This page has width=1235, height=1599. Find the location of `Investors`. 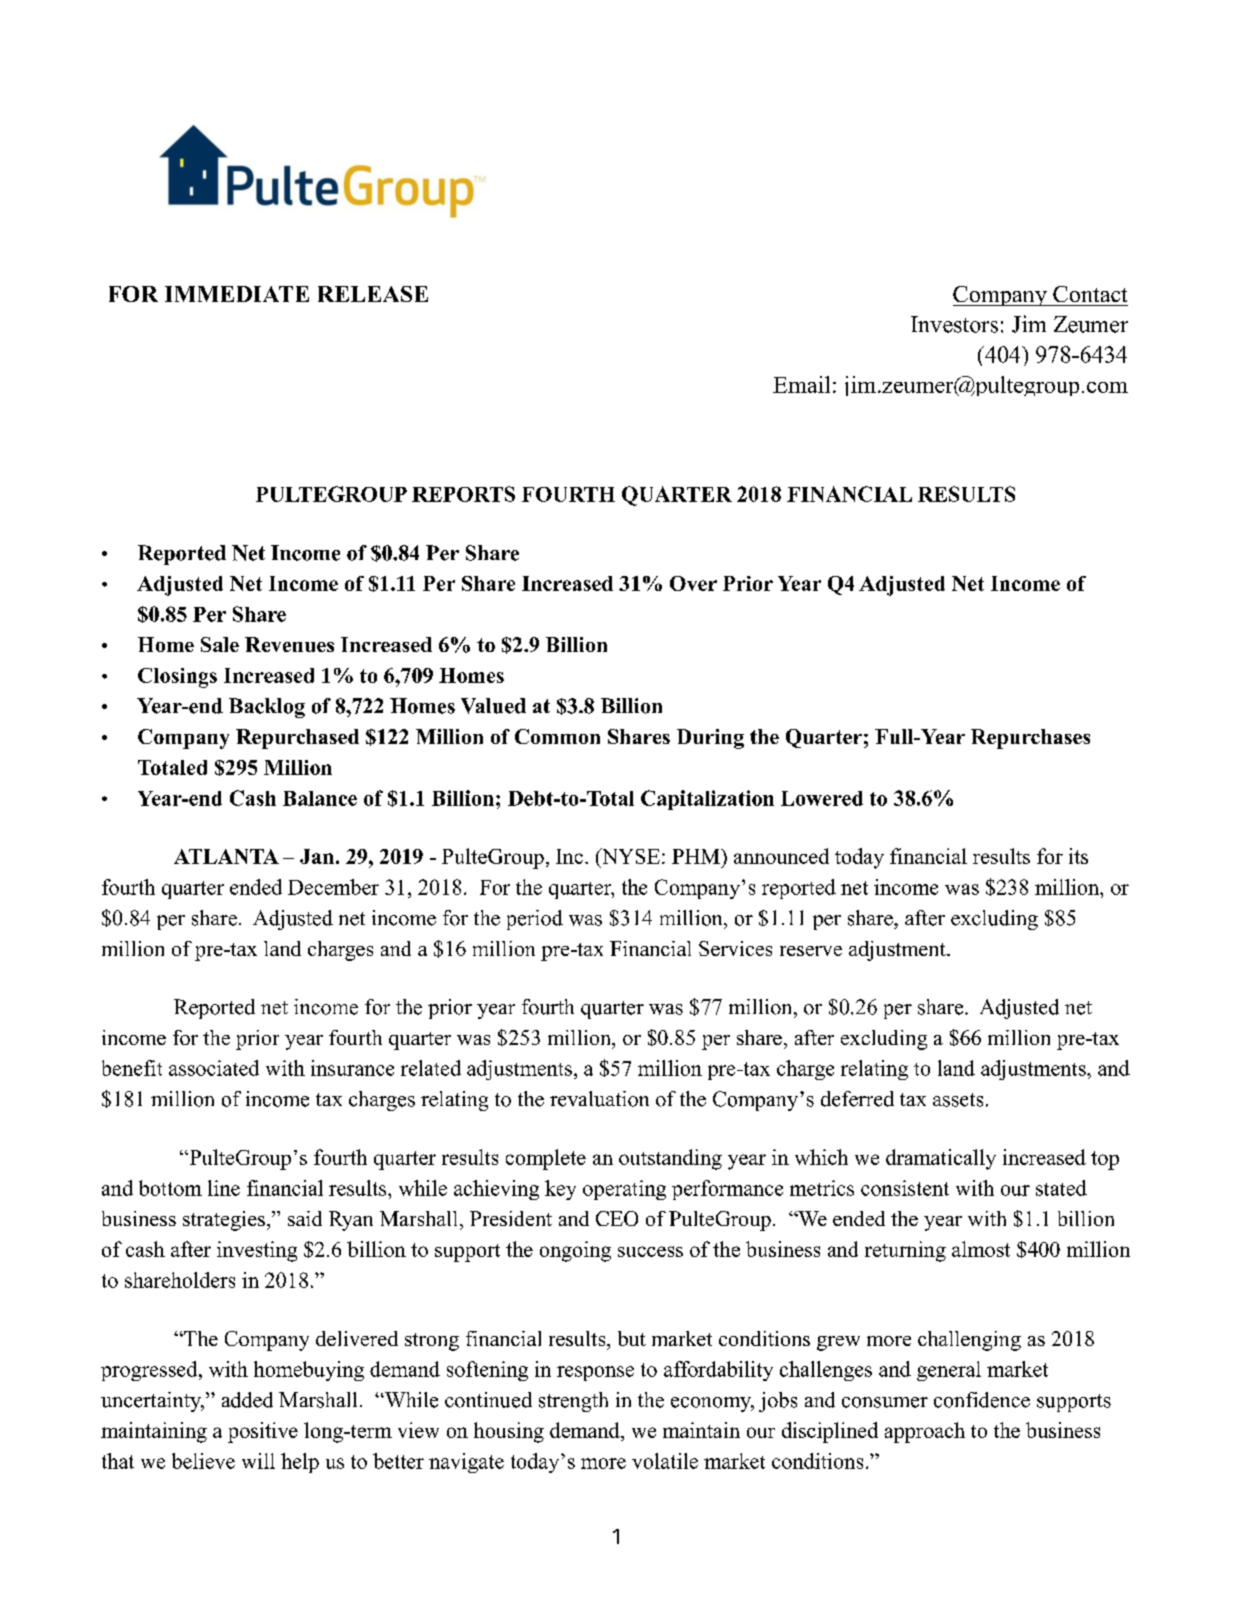

Investors is located at coordinates (954, 324).
